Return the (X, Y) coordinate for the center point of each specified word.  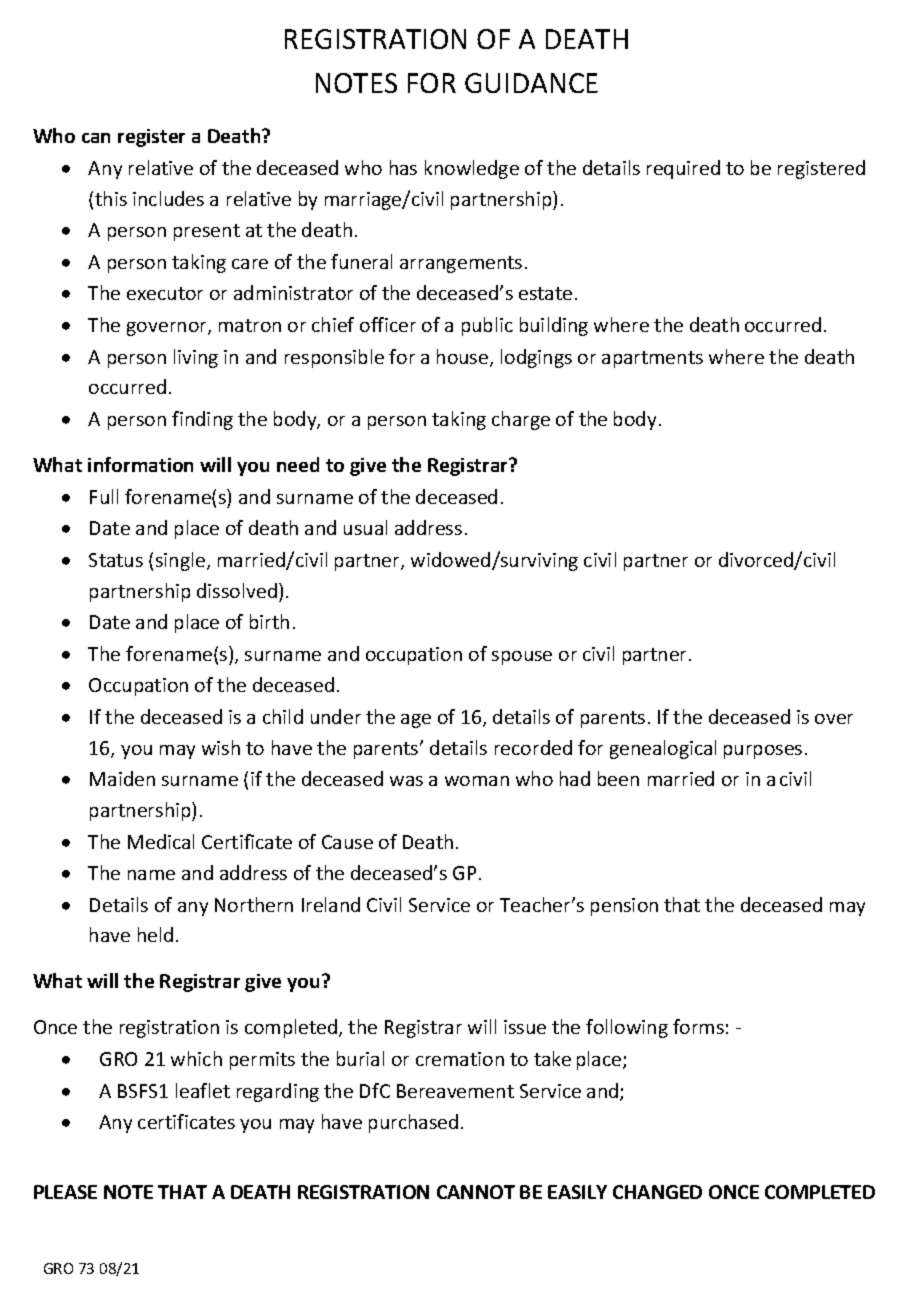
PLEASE (65, 1192)
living (196, 358)
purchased (413, 1123)
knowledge (472, 169)
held (155, 934)
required (683, 169)
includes (168, 198)
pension (624, 907)
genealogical (663, 749)
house (464, 358)
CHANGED (657, 1192)
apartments (652, 359)
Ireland (331, 904)
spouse (522, 658)
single (182, 561)
